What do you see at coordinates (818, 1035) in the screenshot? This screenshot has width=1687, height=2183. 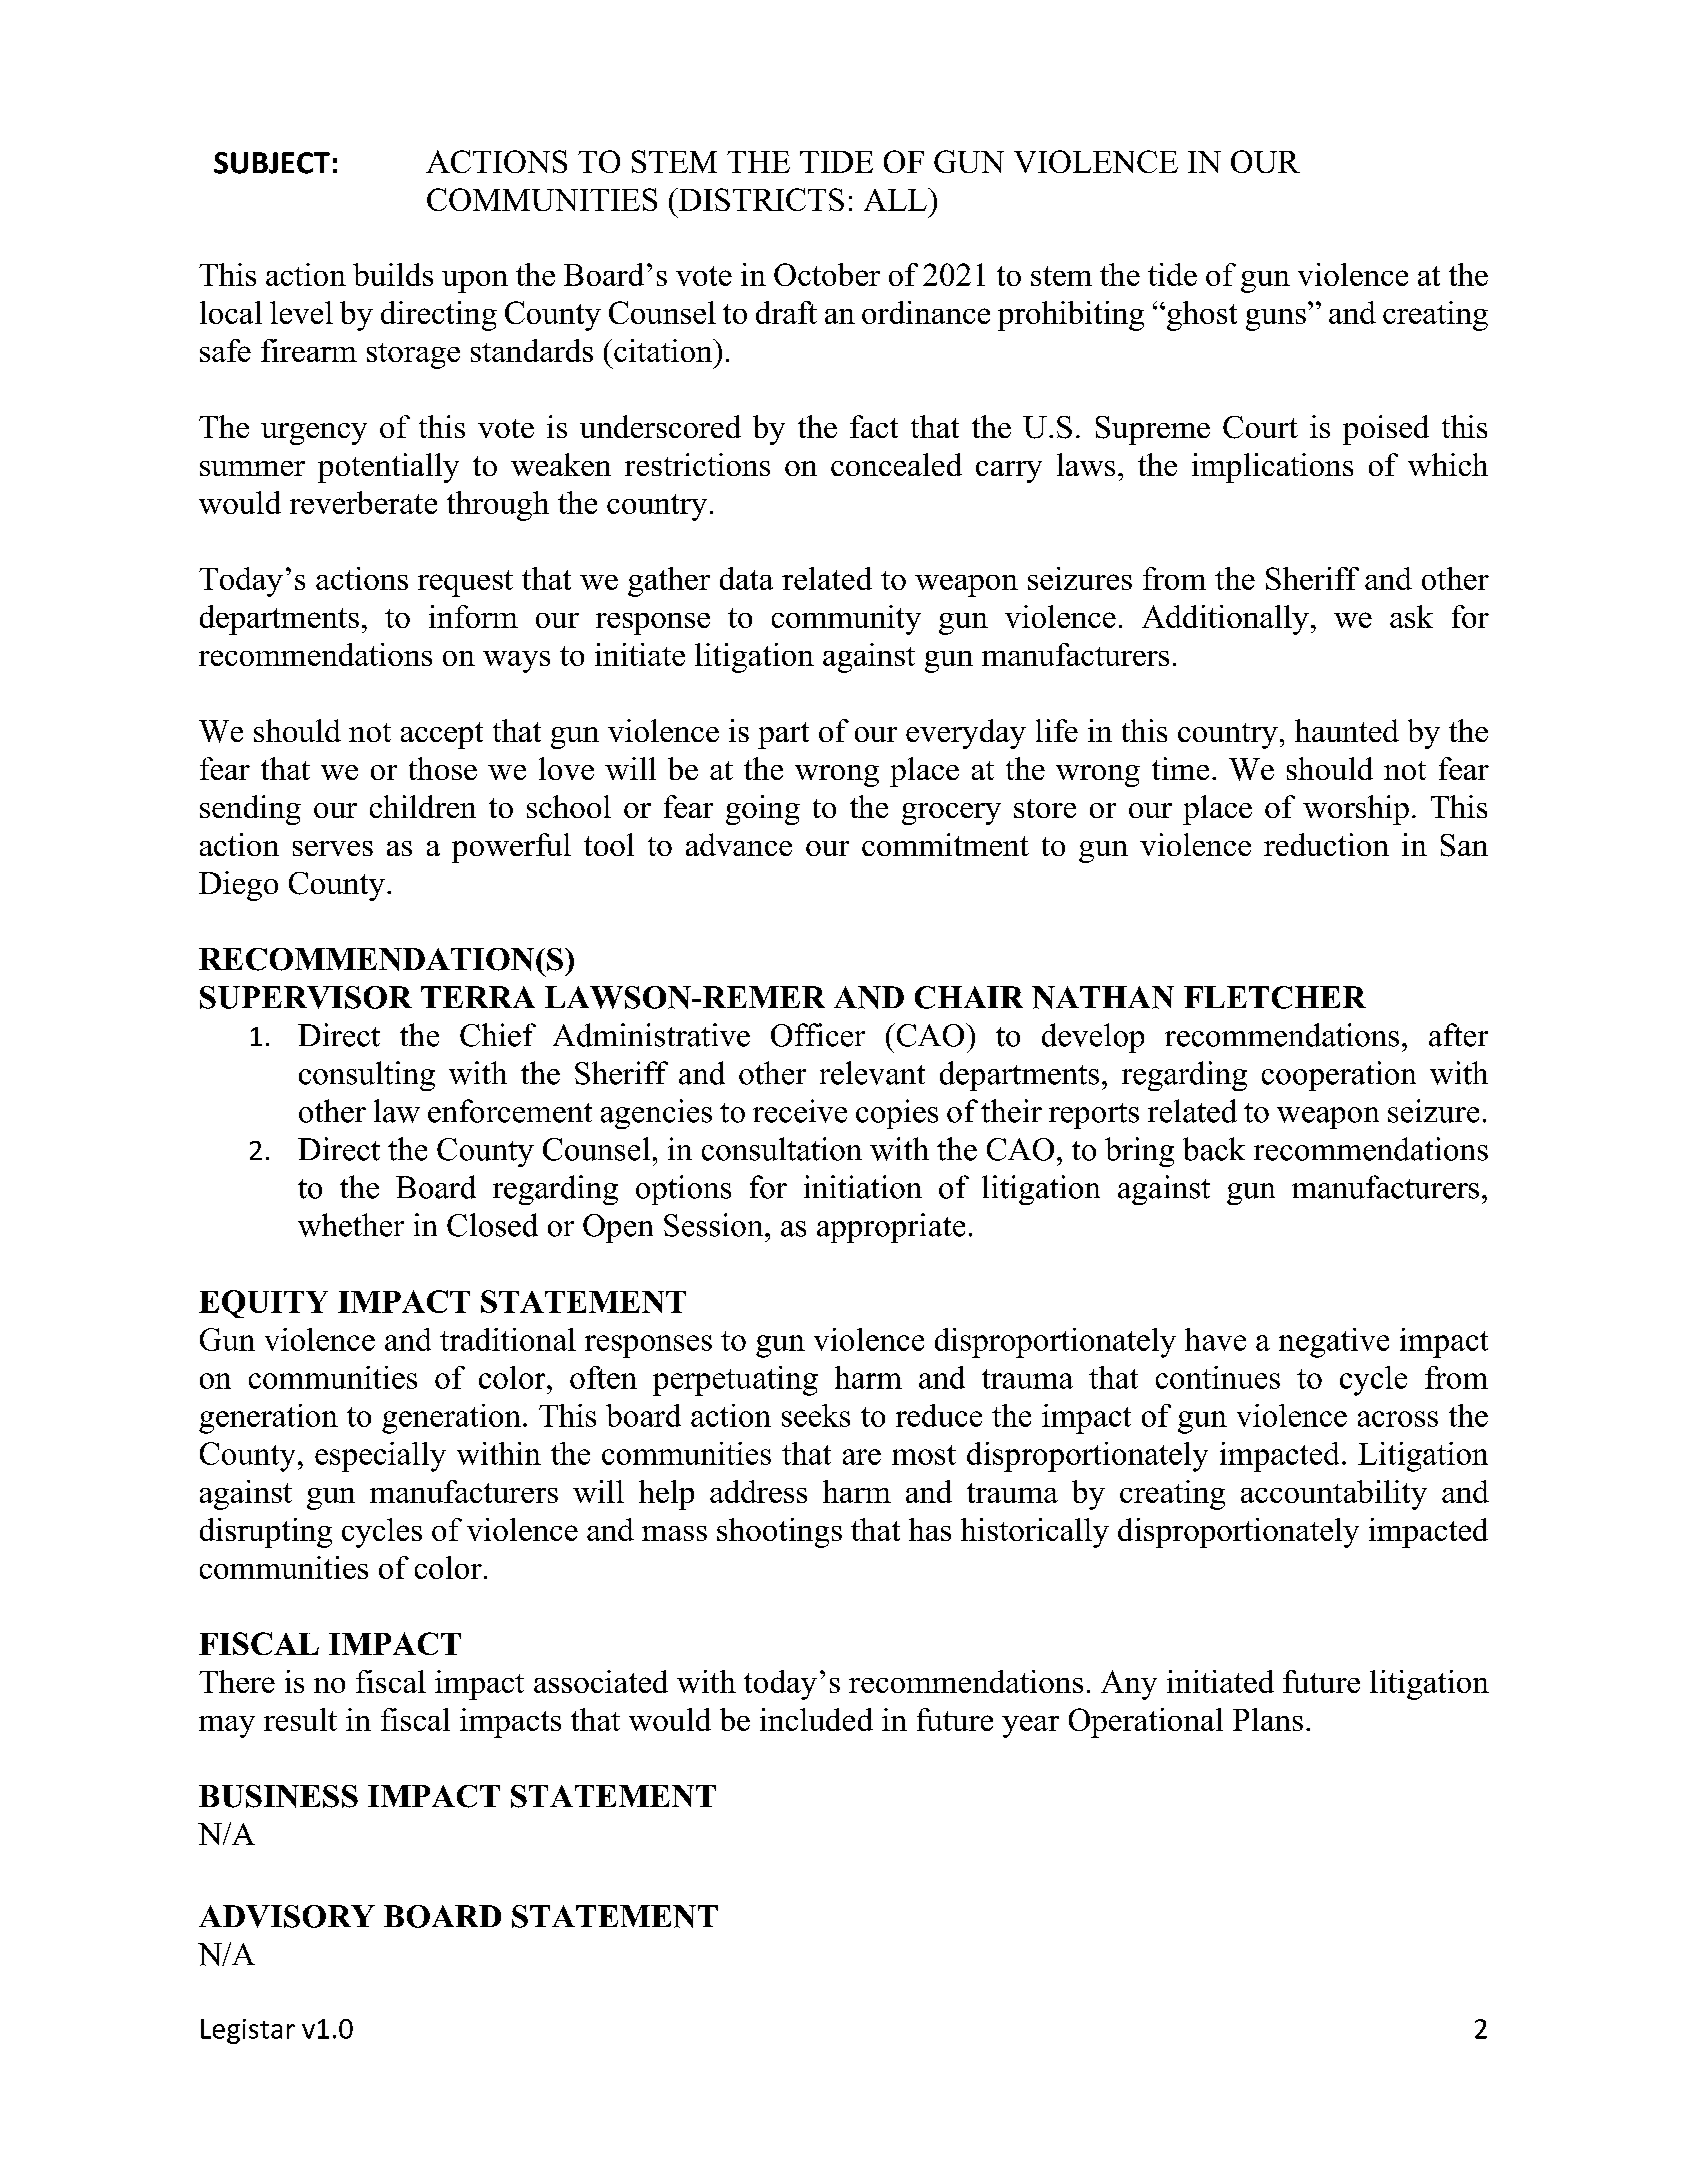 I see `Officer` at bounding box center [818, 1035].
